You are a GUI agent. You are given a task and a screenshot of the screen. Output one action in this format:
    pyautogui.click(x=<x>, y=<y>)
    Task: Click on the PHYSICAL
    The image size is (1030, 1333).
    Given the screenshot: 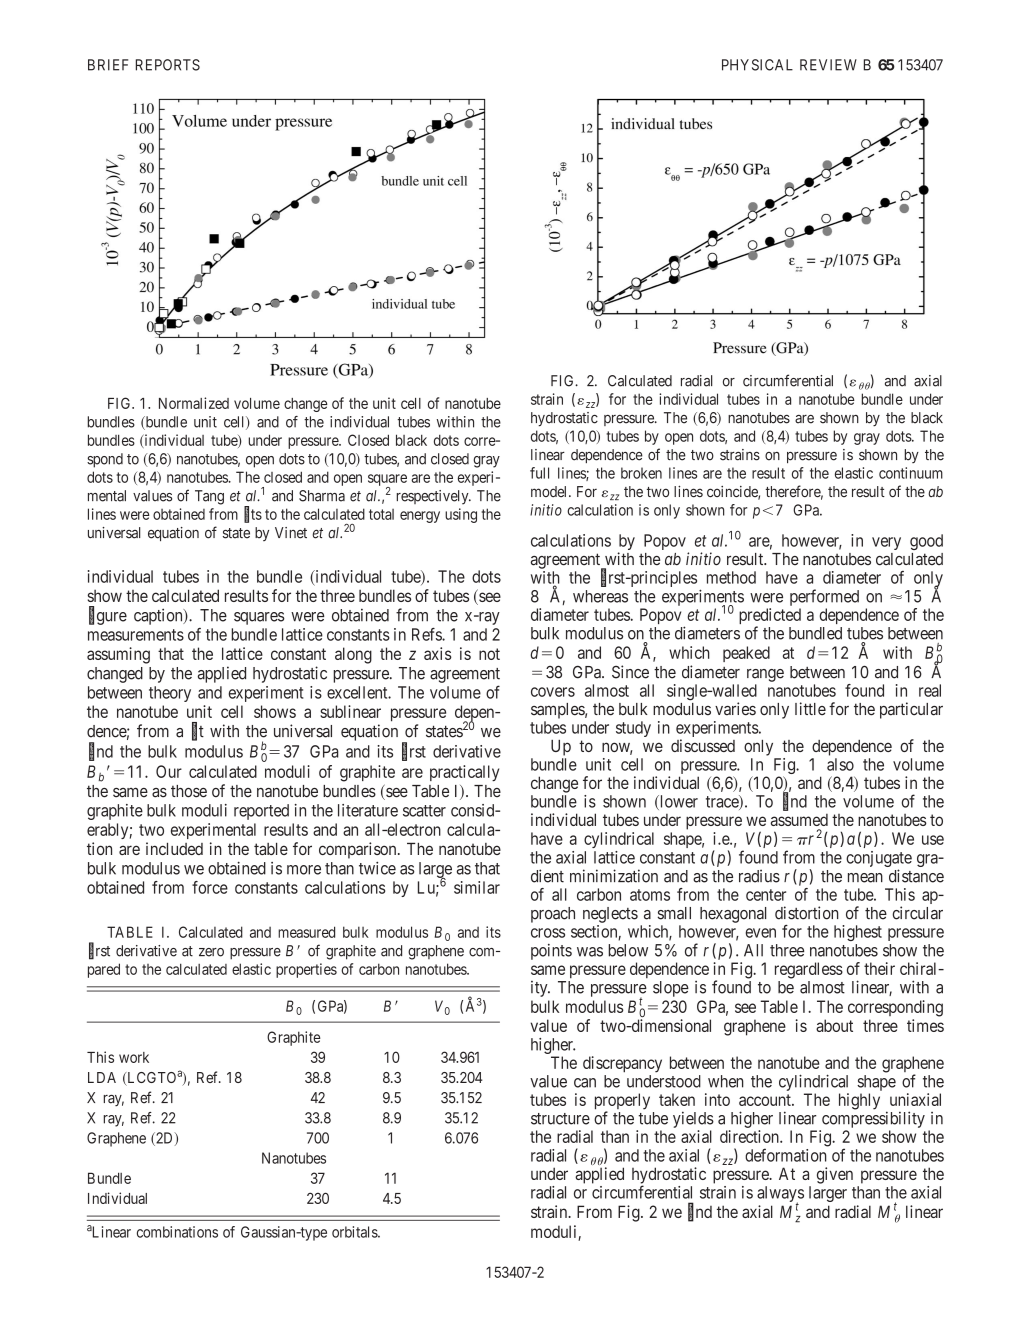 What is the action you would take?
    pyautogui.click(x=757, y=65)
